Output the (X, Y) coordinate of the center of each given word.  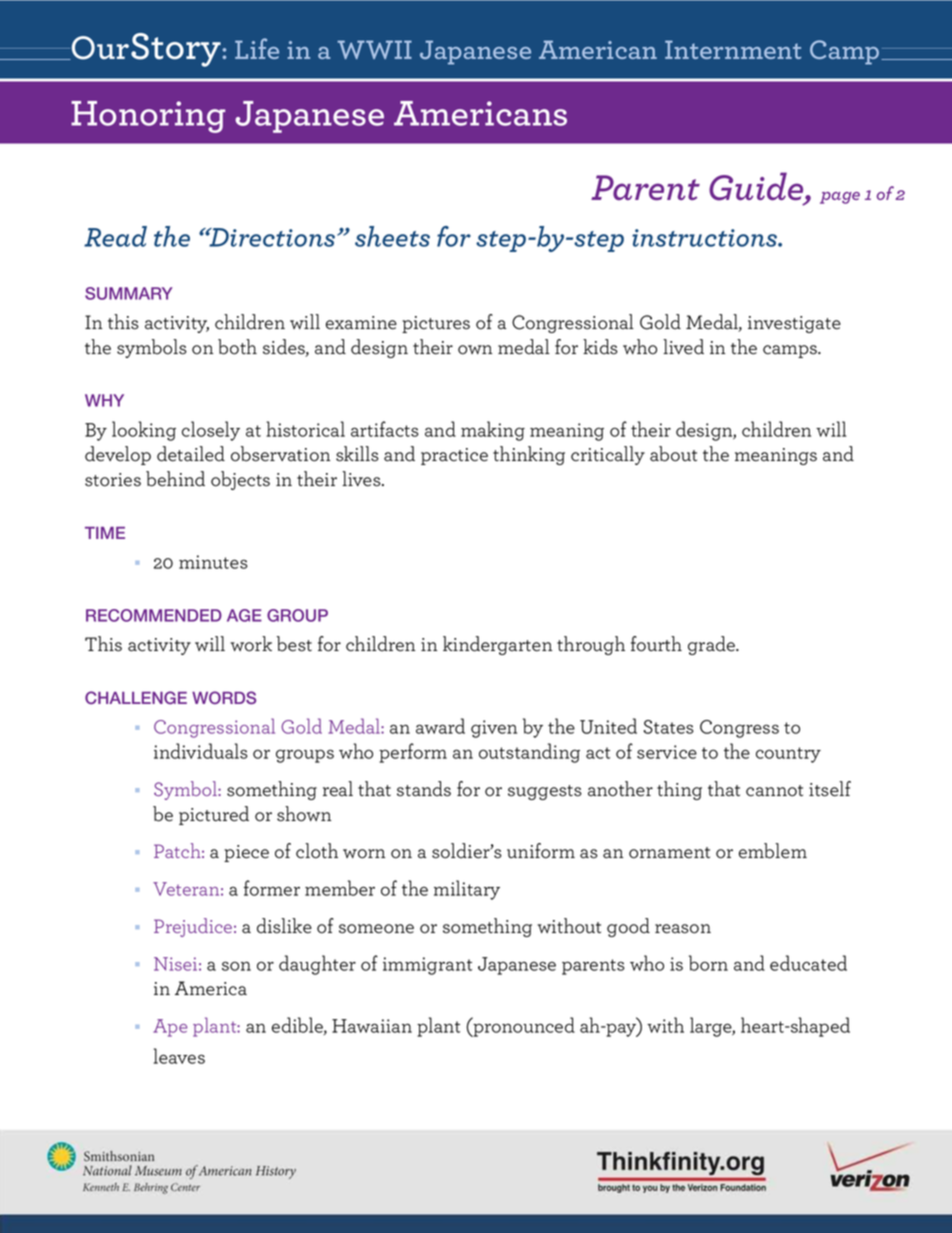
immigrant (427, 966)
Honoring (148, 117)
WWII (374, 49)
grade (712, 645)
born (708, 963)
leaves (179, 1056)
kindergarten (497, 645)
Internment (733, 49)
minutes (213, 562)
